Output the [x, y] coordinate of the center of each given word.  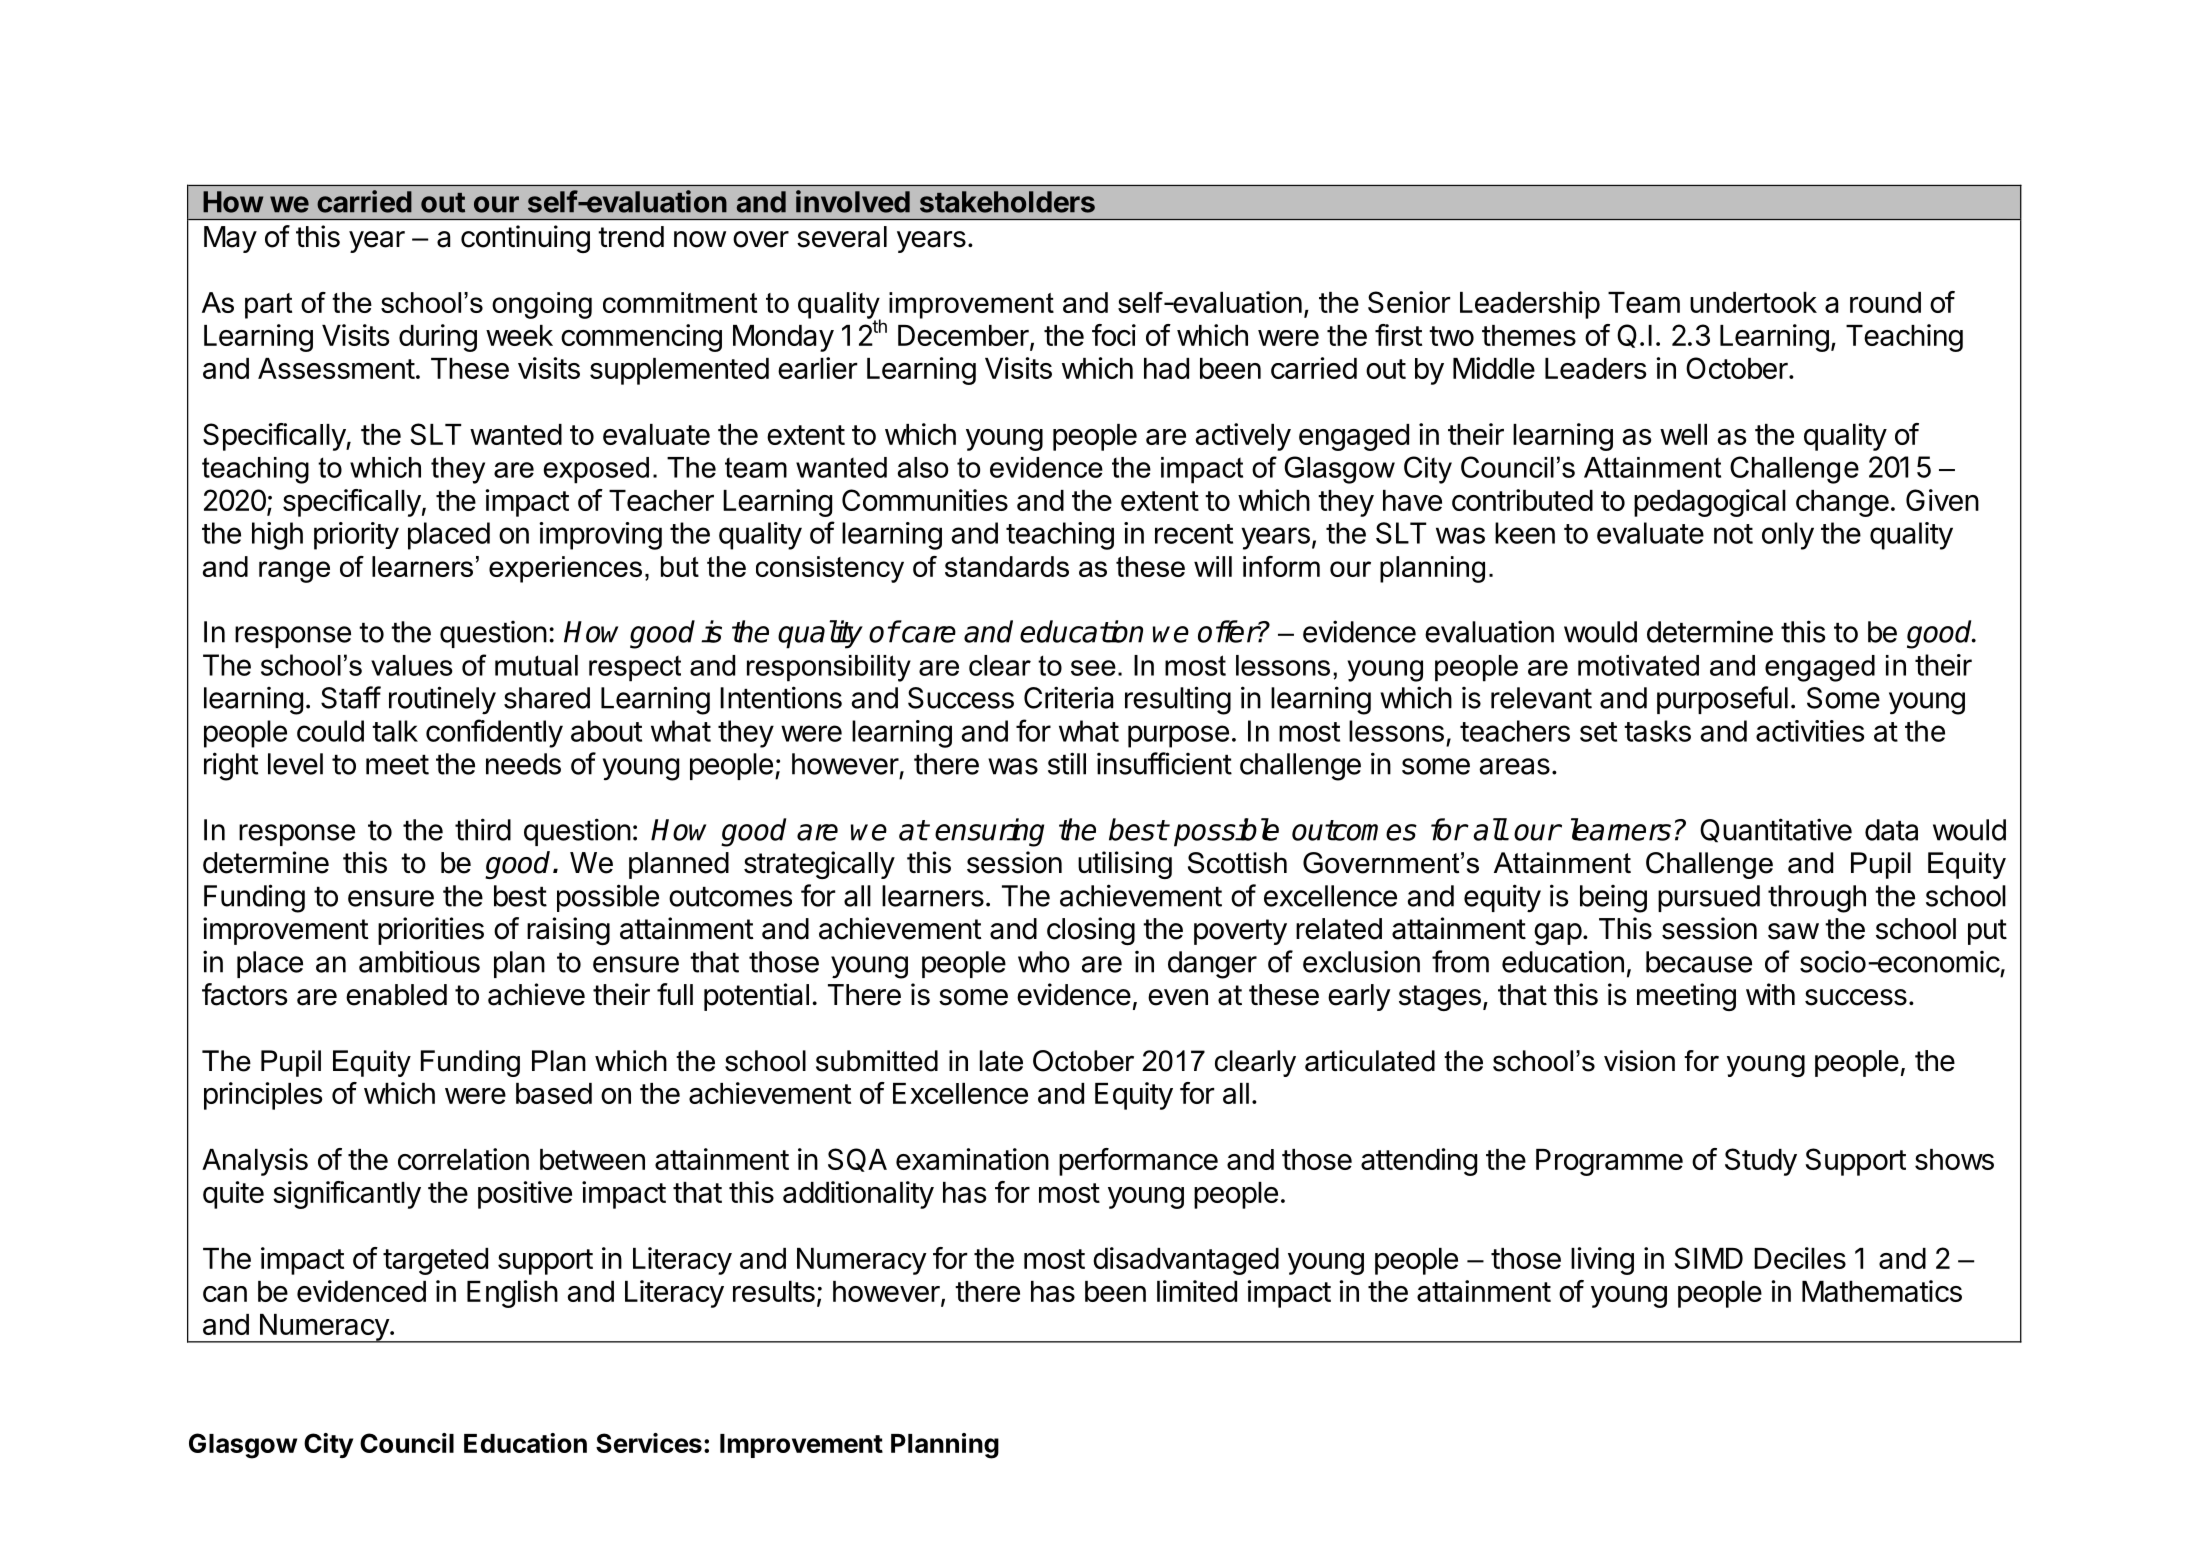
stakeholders [1007, 202]
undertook [1753, 302]
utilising [1125, 865]
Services [649, 1443]
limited [1197, 1291]
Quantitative [1776, 830]
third [483, 829]
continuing [525, 239]
